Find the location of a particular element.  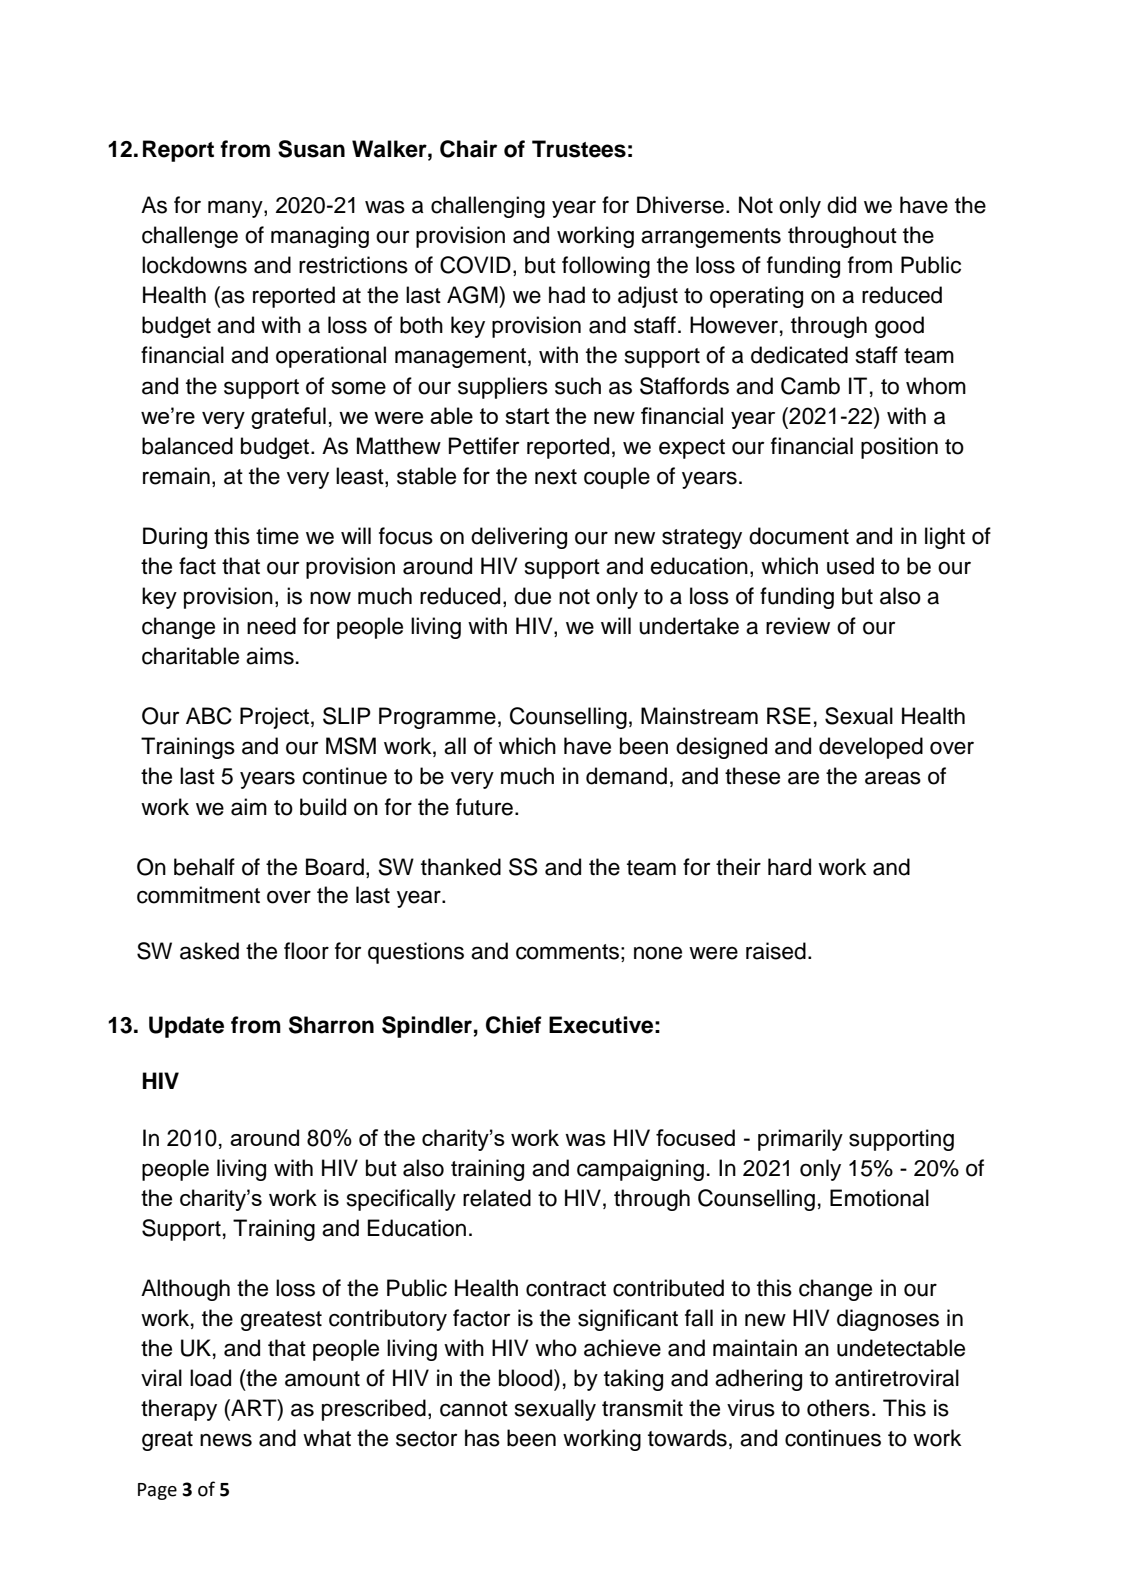

did is located at coordinates (841, 205).
